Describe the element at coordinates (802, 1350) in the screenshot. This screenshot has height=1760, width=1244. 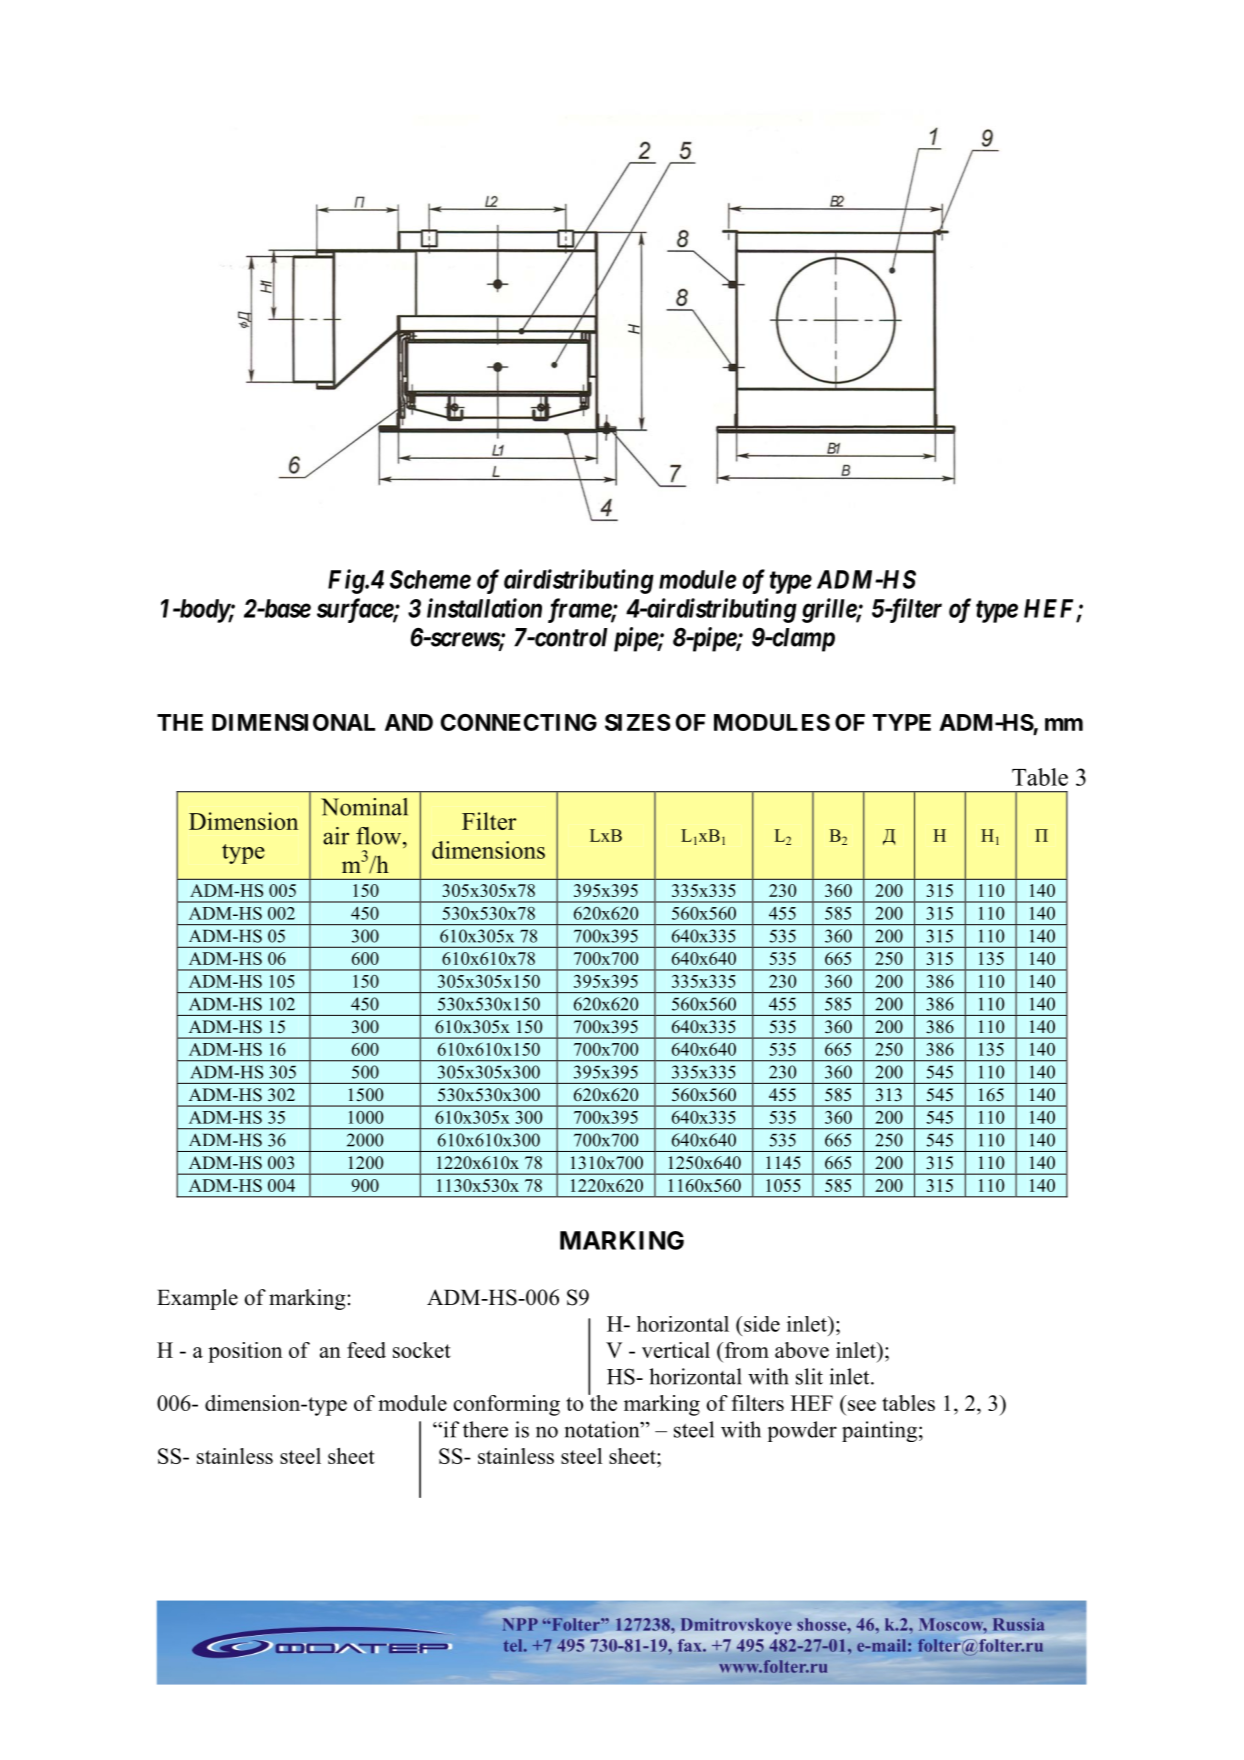
I see `above` at that location.
